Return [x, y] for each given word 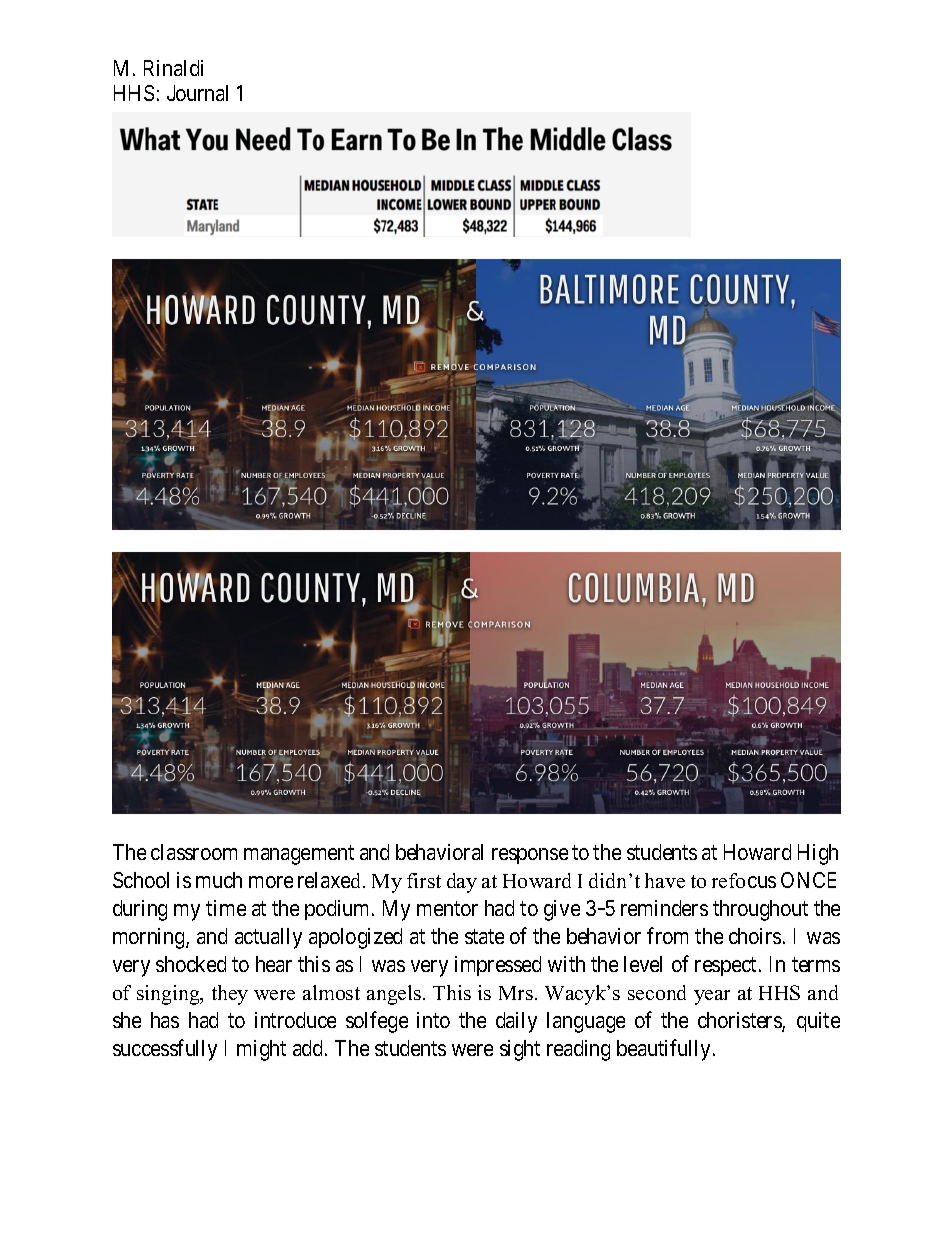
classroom [194, 852]
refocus [744, 880]
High [818, 854]
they [230, 995]
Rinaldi [173, 68]
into [433, 1020]
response [530, 856]
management [299, 855]
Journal [197, 93]
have [665, 880]
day [462, 883]
